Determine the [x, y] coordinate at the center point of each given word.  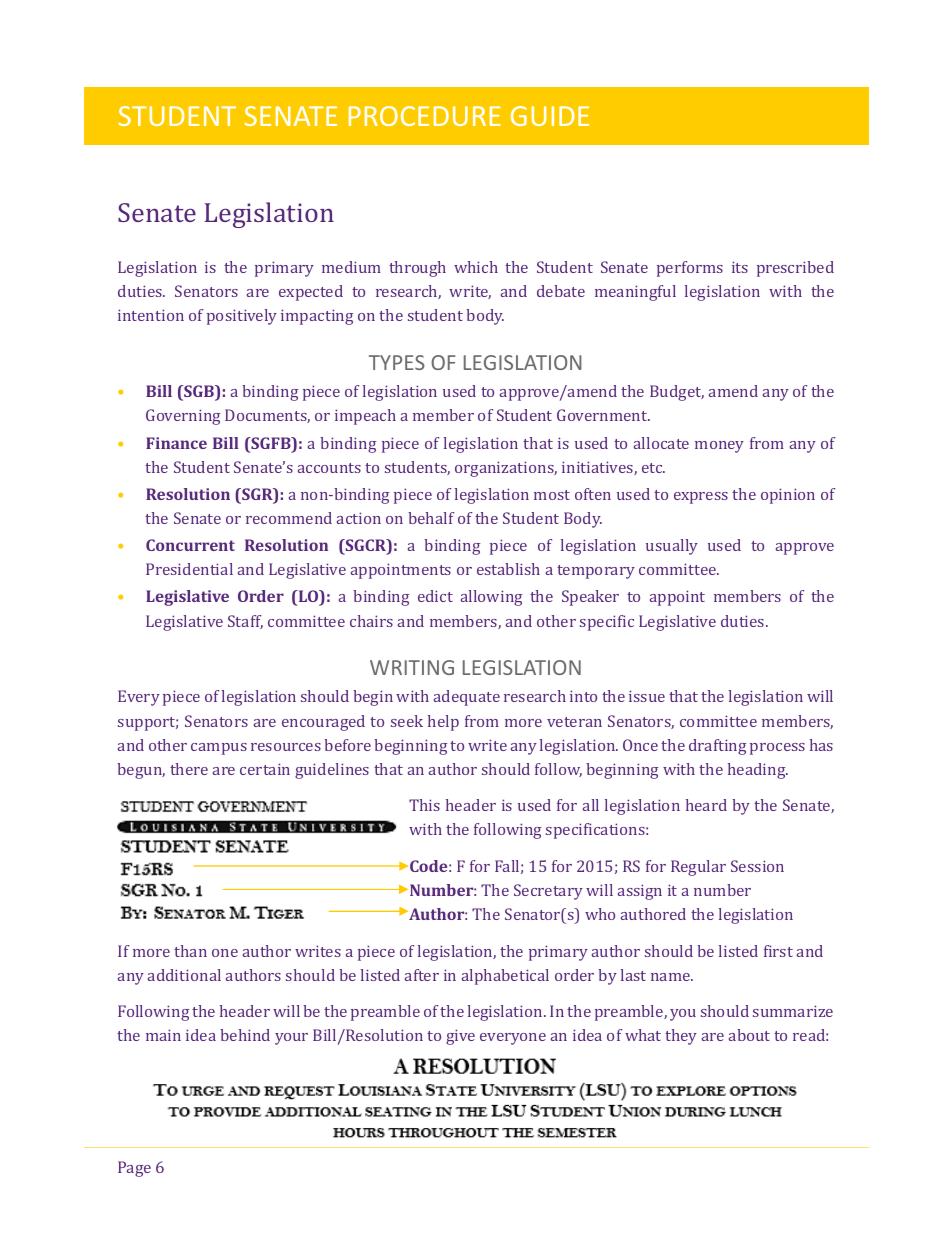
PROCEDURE [425, 116]
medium [351, 267]
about [749, 1035]
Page [134, 1169]
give [460, 1037]
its [740, 267]
